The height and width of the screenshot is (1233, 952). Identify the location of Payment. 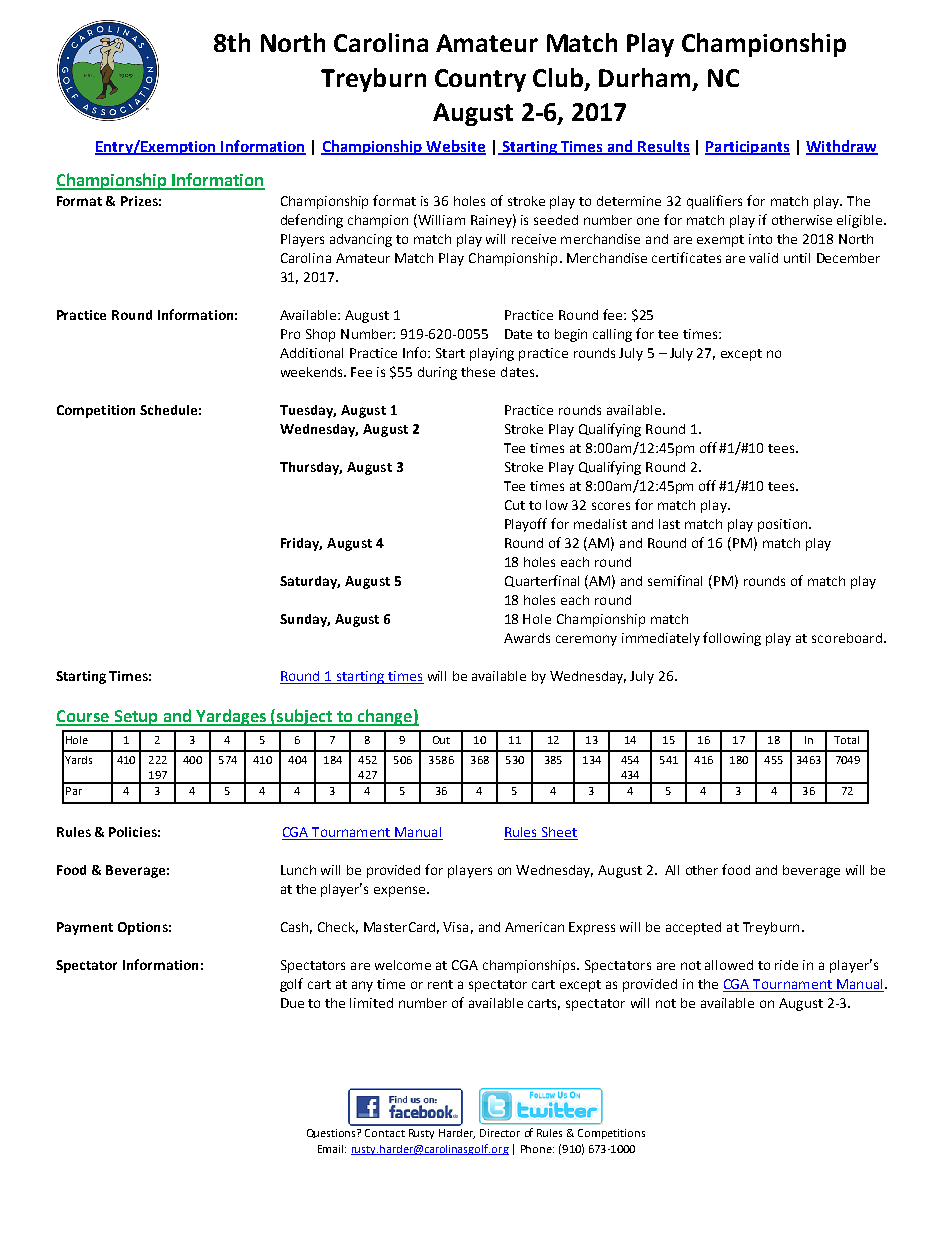
(85, 928).
